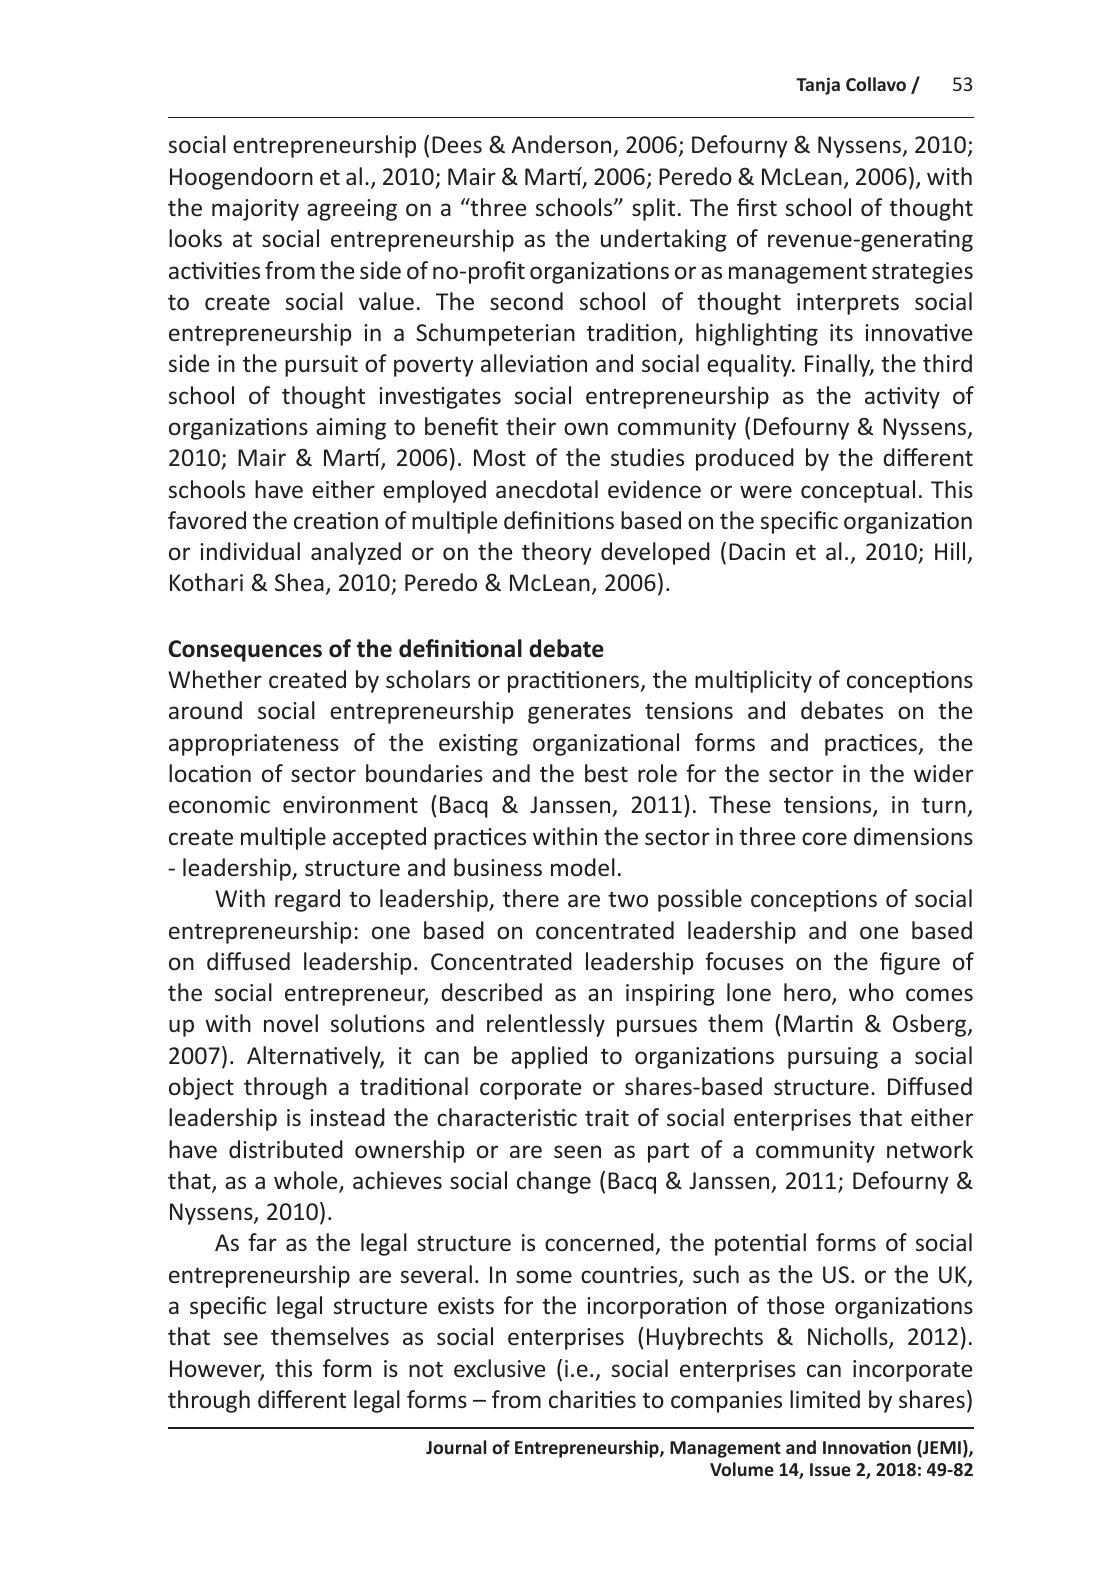 Image resolution: width=1108 pixels, height=1579 pixels. Describe the element at coordinates (562, 146) in the image. I see `Anderson` at that location.
